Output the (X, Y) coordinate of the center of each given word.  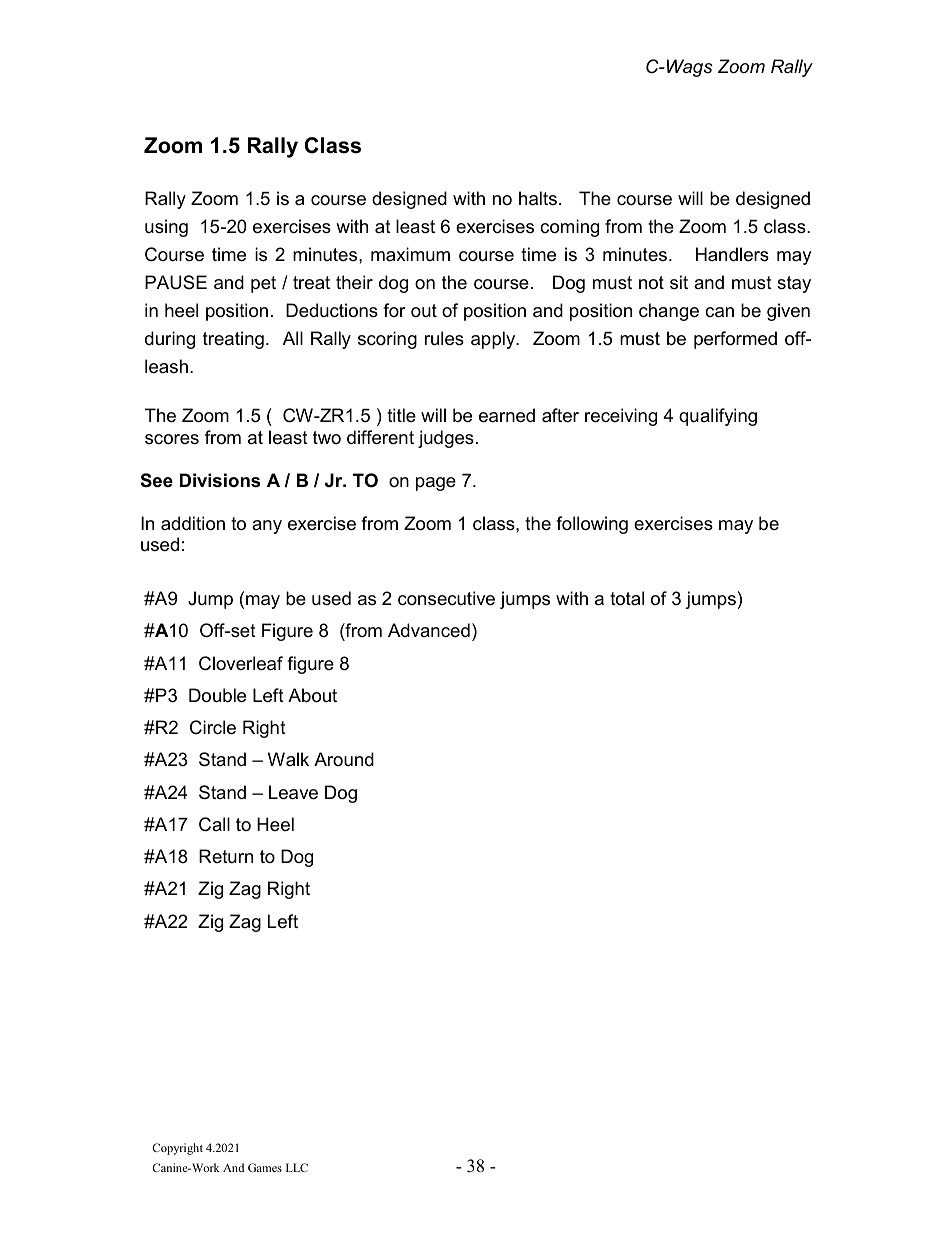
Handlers (732, 254)
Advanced (429, 630)
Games (265, 1167)
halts (538, 198)
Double (217, 695)
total (627, 598)
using (166, 228)
